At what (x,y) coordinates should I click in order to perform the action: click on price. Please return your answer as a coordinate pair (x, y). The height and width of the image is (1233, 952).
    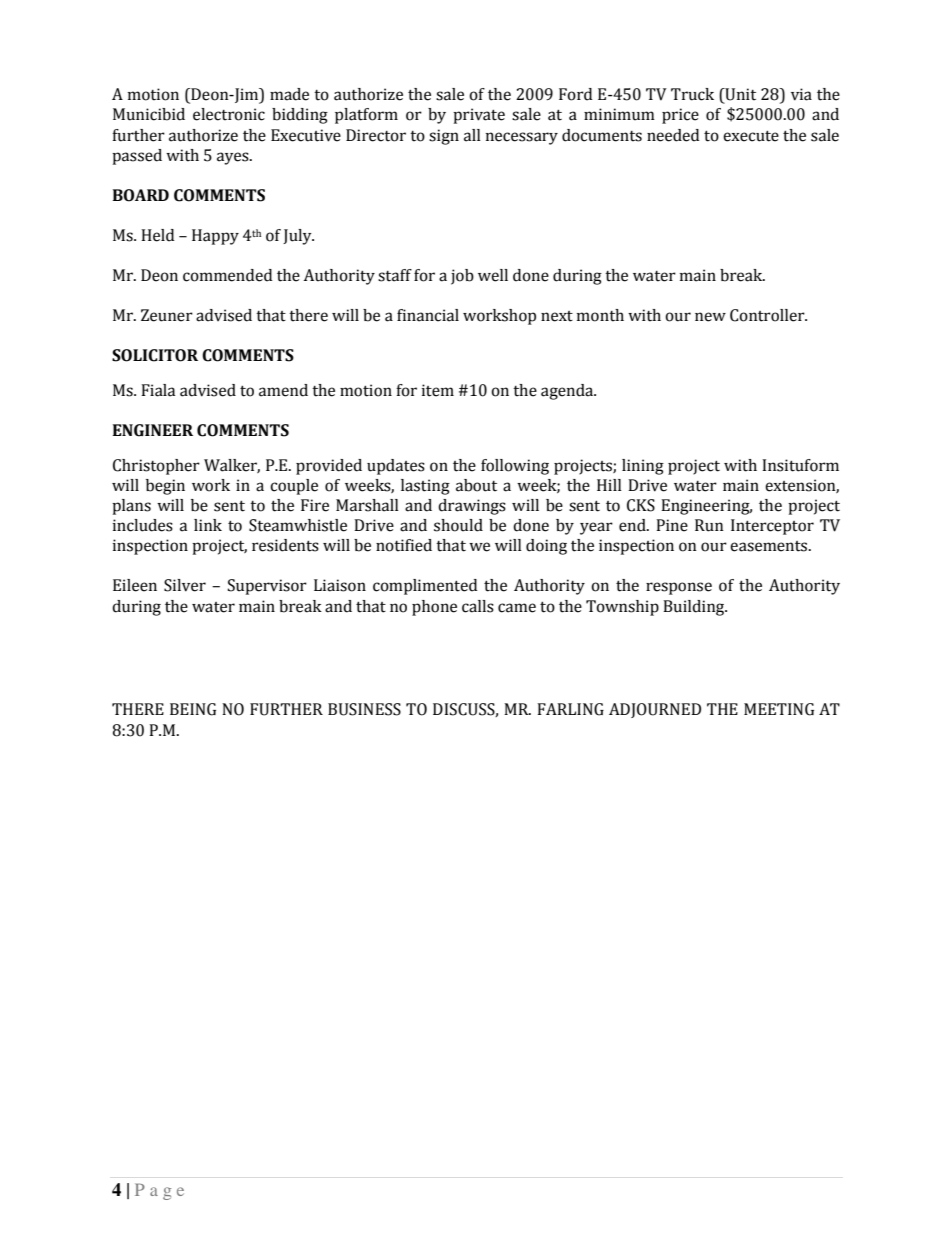
    Looking at the image, I should click on (680, 116).
